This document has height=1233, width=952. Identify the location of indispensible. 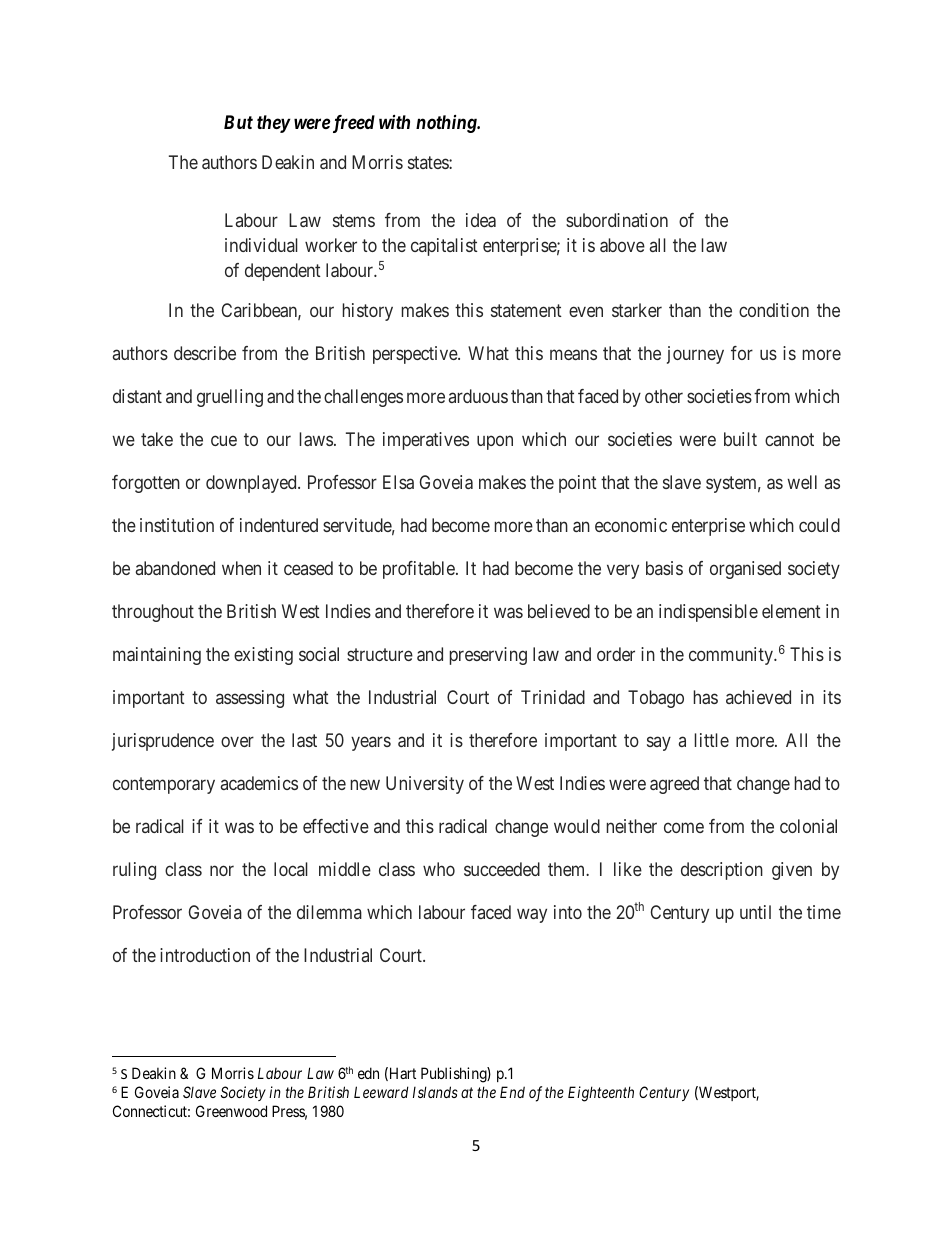
(708, 613).
